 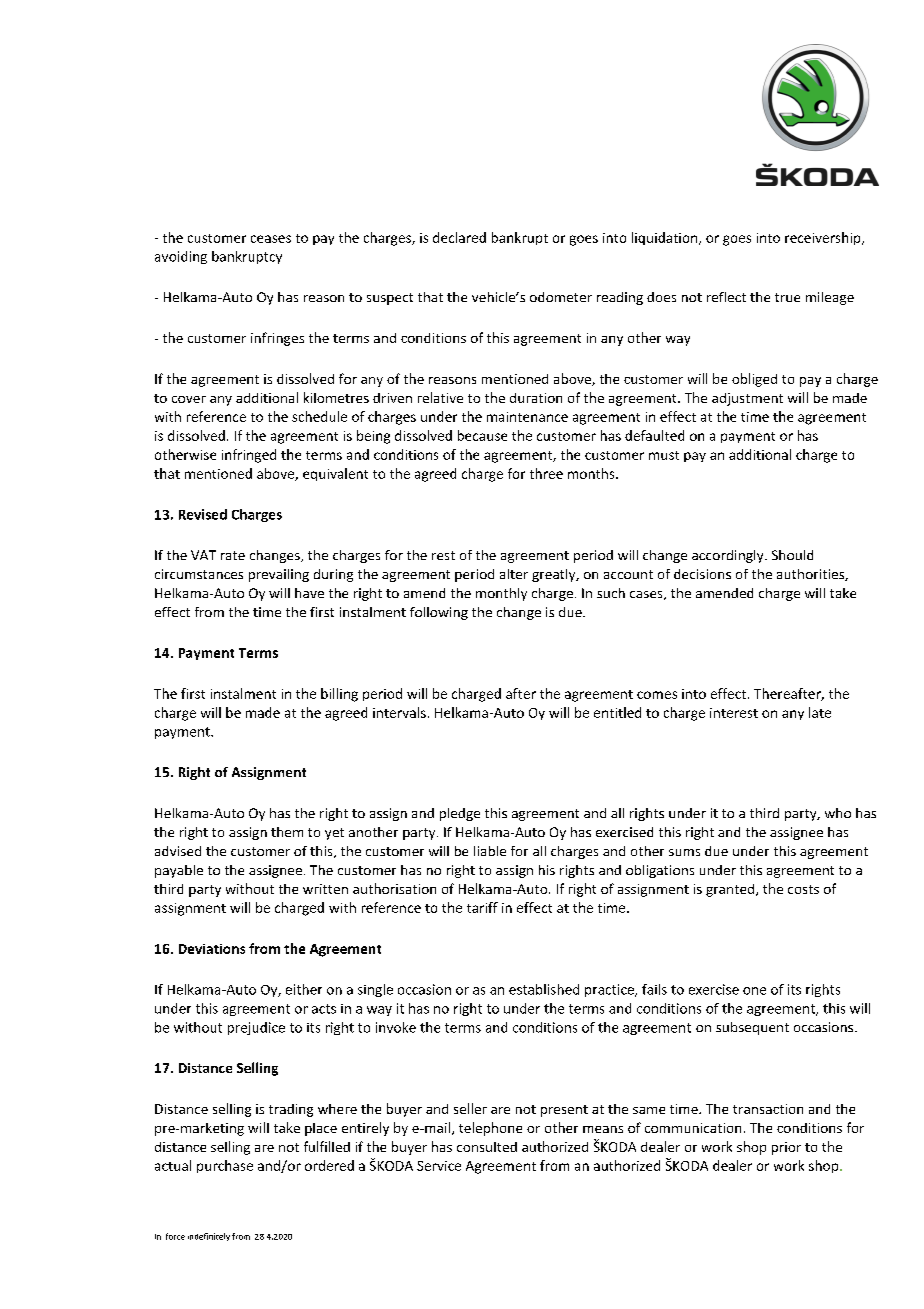 What do you see at coordinates (271, 239) in the screenshot?
I see `ceases` at bounding box center [271, 239].
